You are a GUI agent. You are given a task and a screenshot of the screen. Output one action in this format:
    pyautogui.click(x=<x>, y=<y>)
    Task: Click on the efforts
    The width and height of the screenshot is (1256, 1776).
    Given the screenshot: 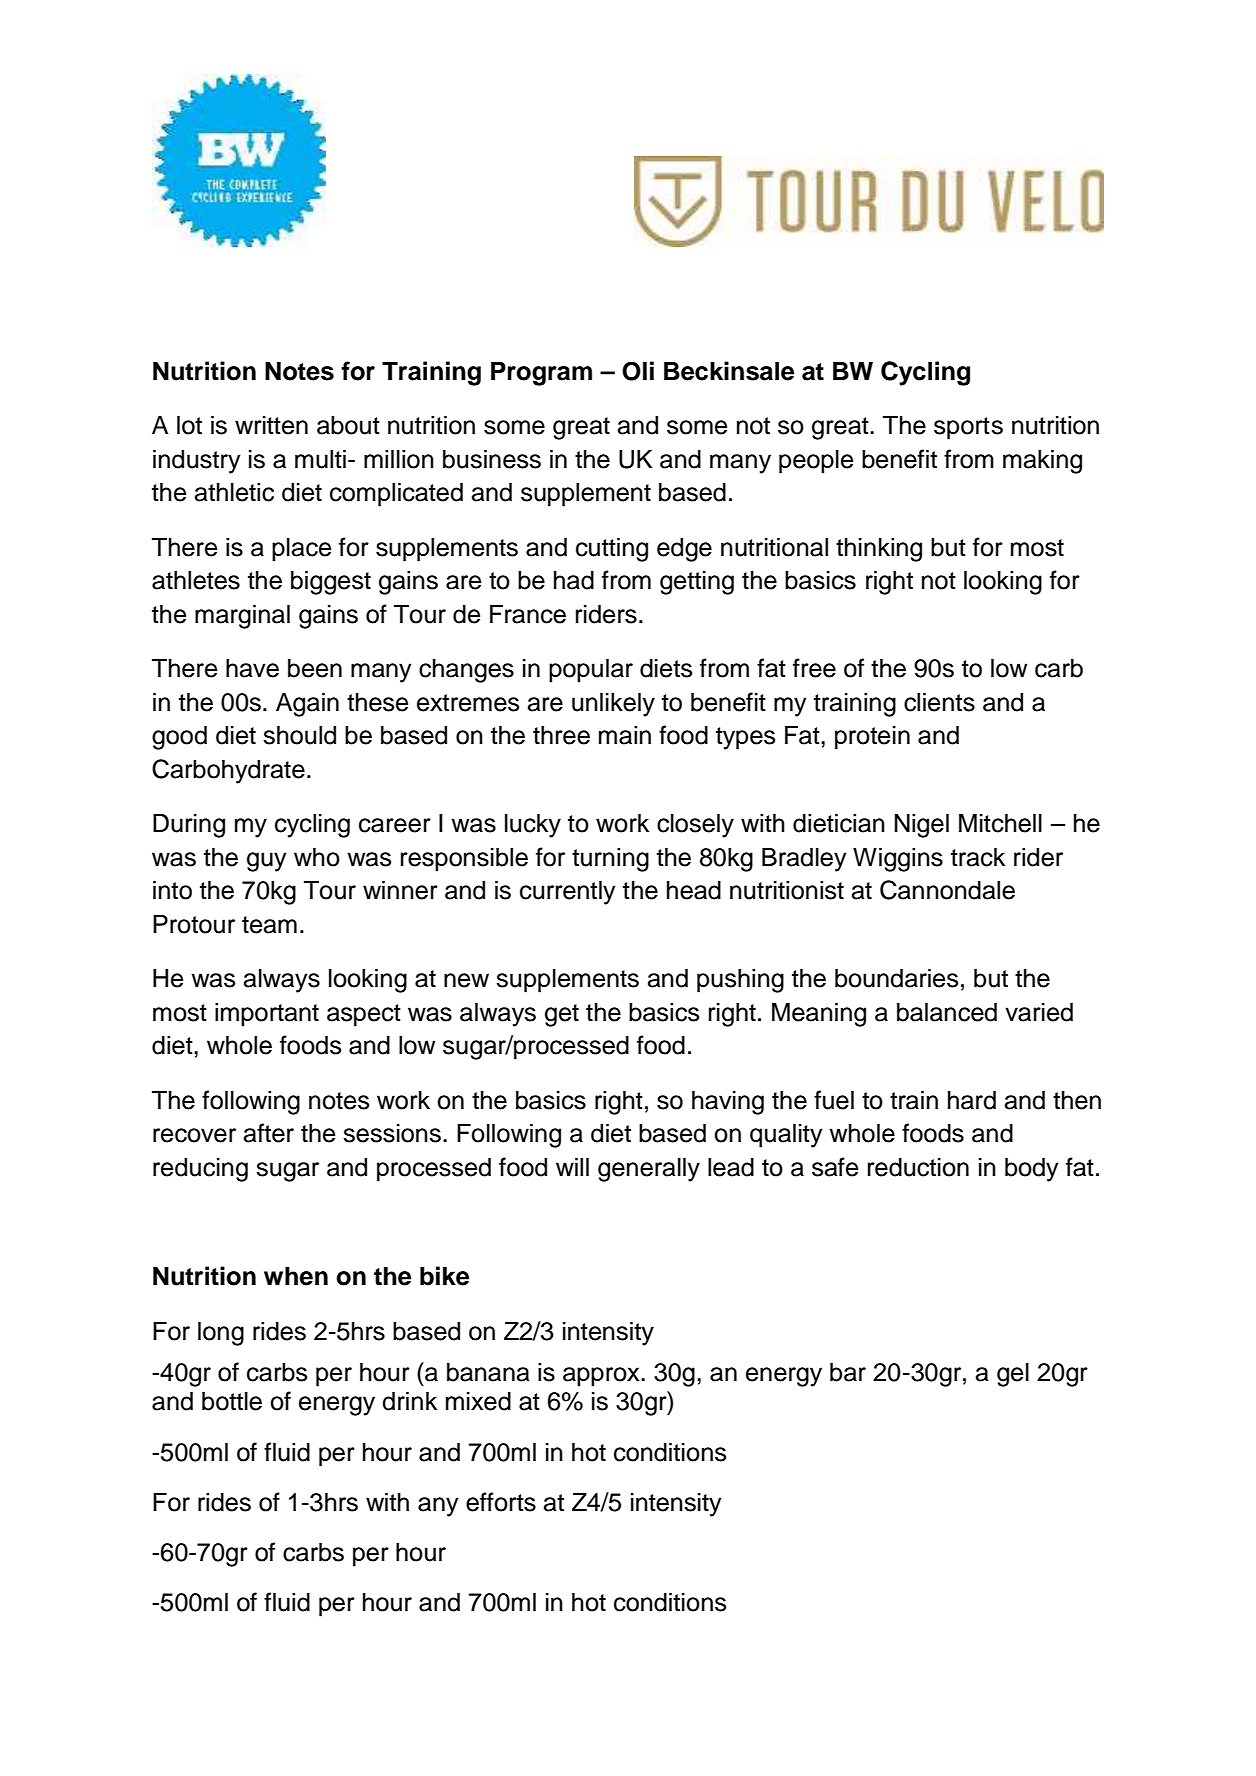 What is the action you would take?
    pyautogui.click(x=501, y=1502)
